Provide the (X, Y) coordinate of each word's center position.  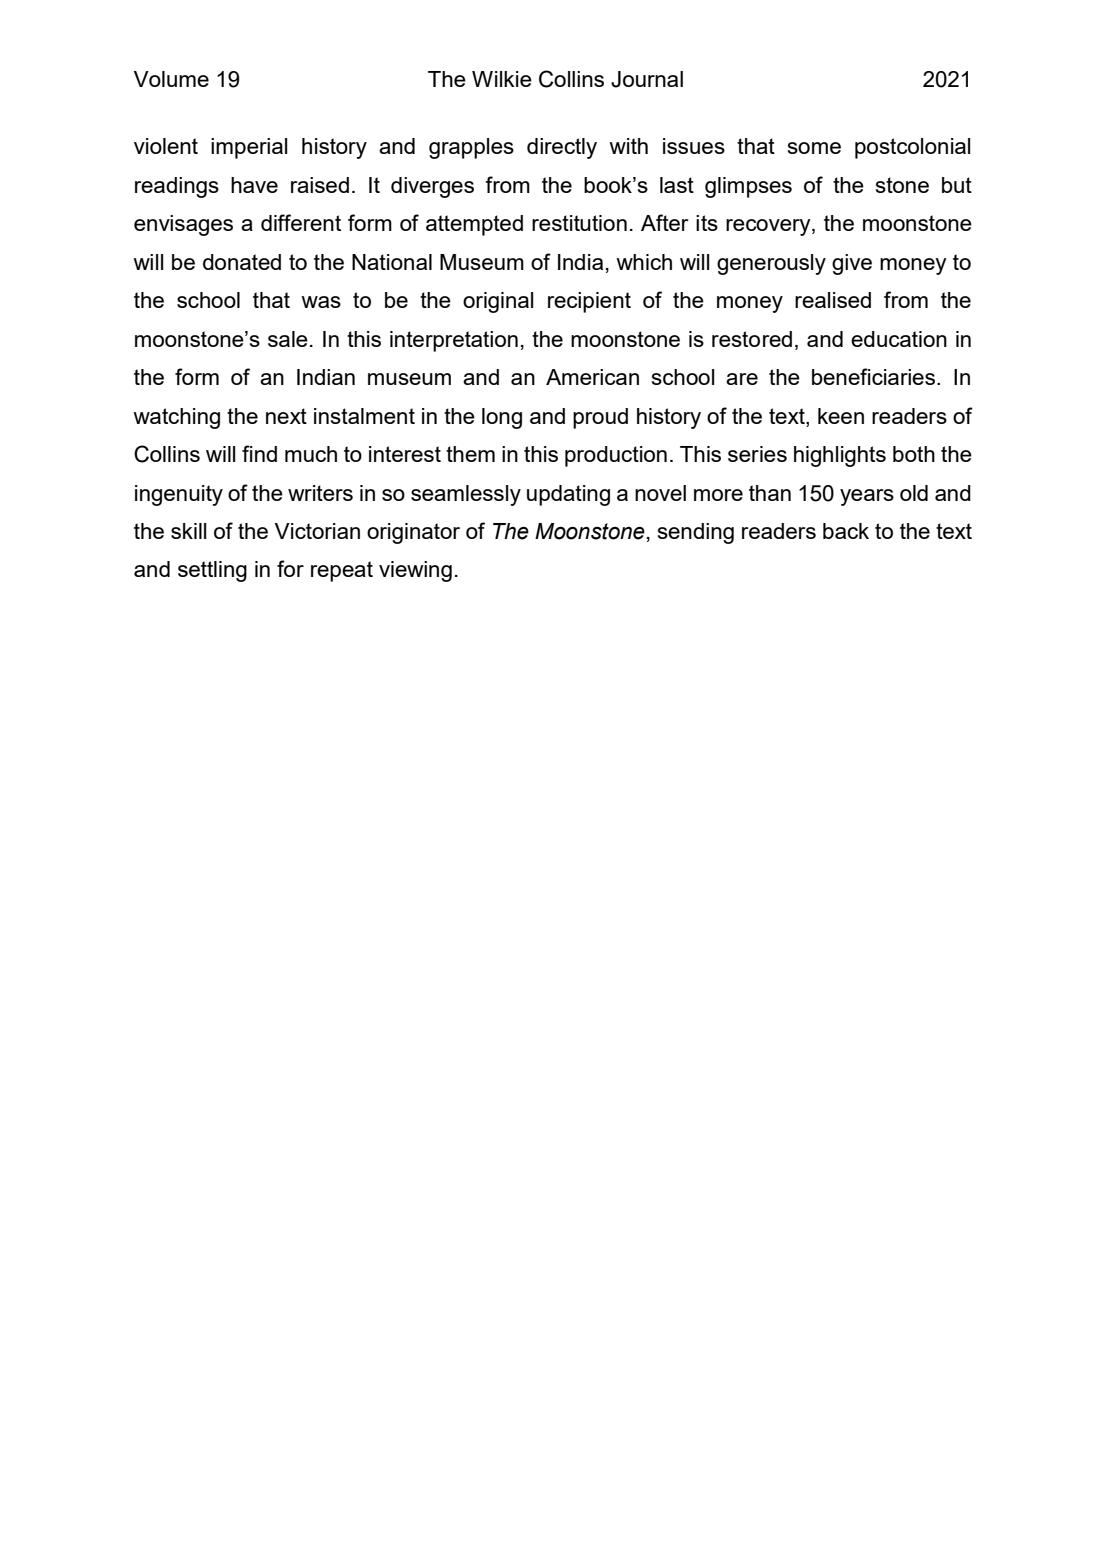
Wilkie (502, 79)
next (286, 416)
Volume (171, 79)
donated (242, 262)
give (852, 264)
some (814, 148)
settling (212, 571)
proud (600, 418)
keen (841, 416)
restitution (579, 223)
